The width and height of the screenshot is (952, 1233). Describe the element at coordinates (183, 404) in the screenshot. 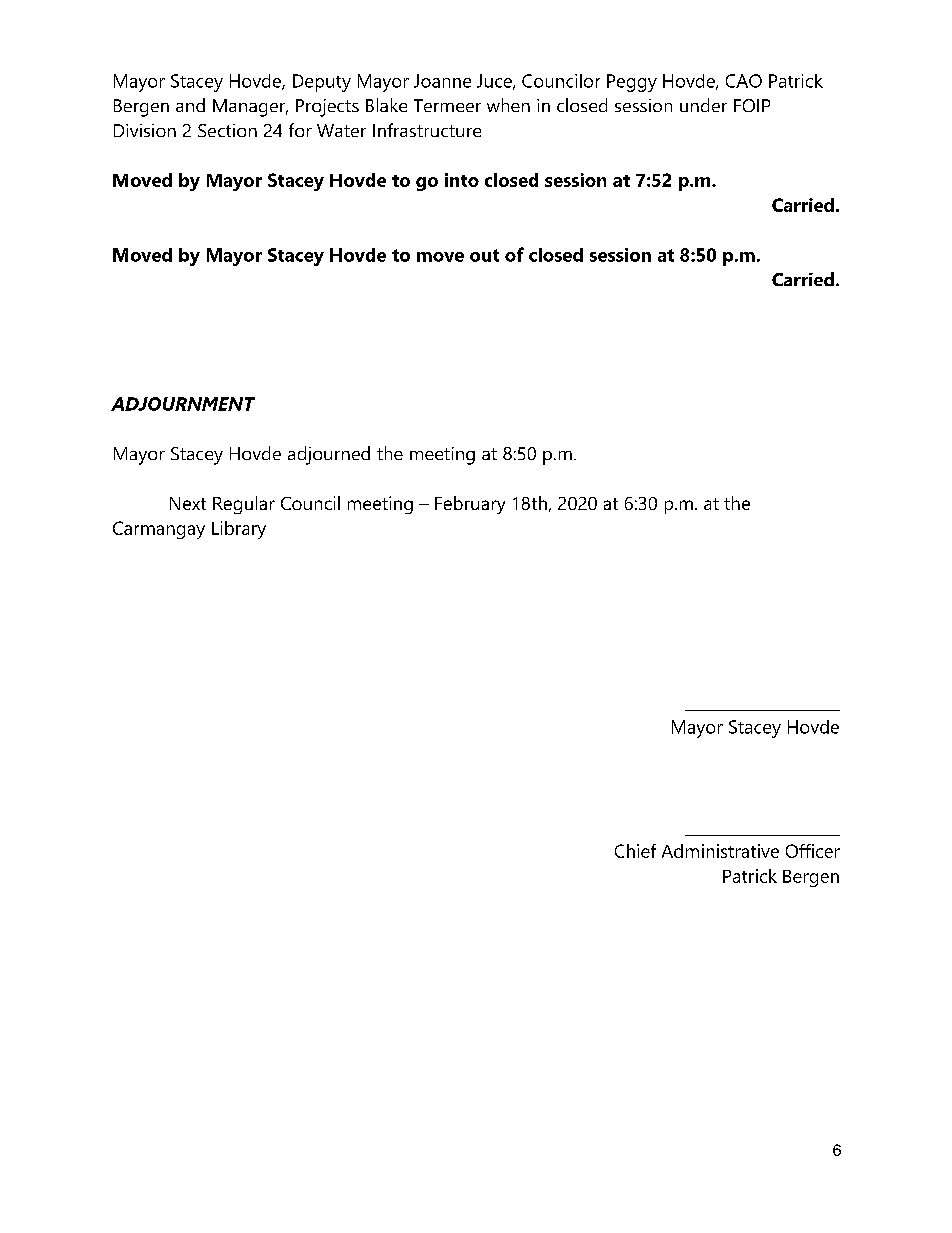

I see `ADJOURNMENT` at that location.
